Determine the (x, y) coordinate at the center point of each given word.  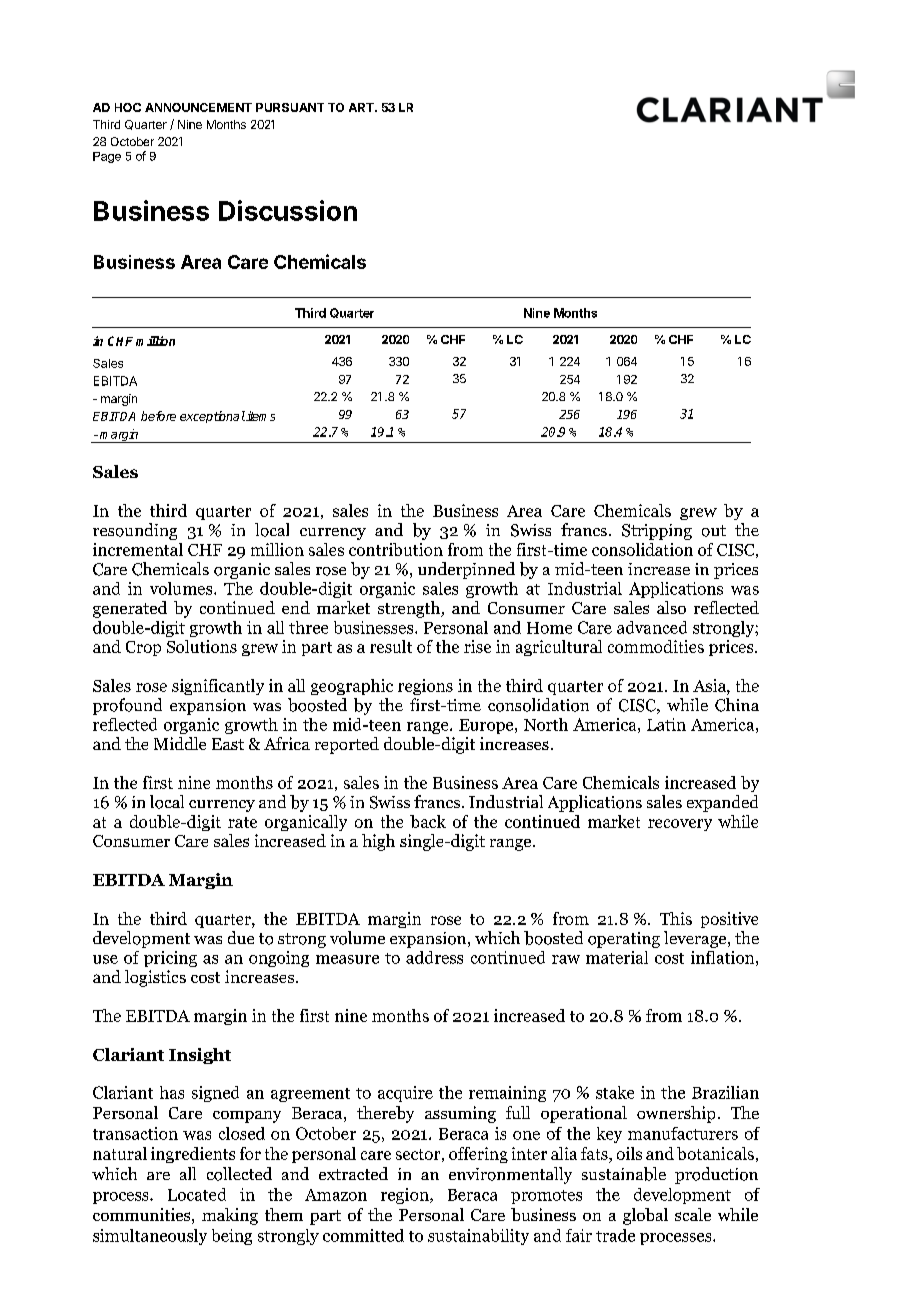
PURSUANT (290, 107)
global (645, 1216)
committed (363, 1235)
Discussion (288, 210)
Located (197, 1194)
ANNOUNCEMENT (198, 107)
